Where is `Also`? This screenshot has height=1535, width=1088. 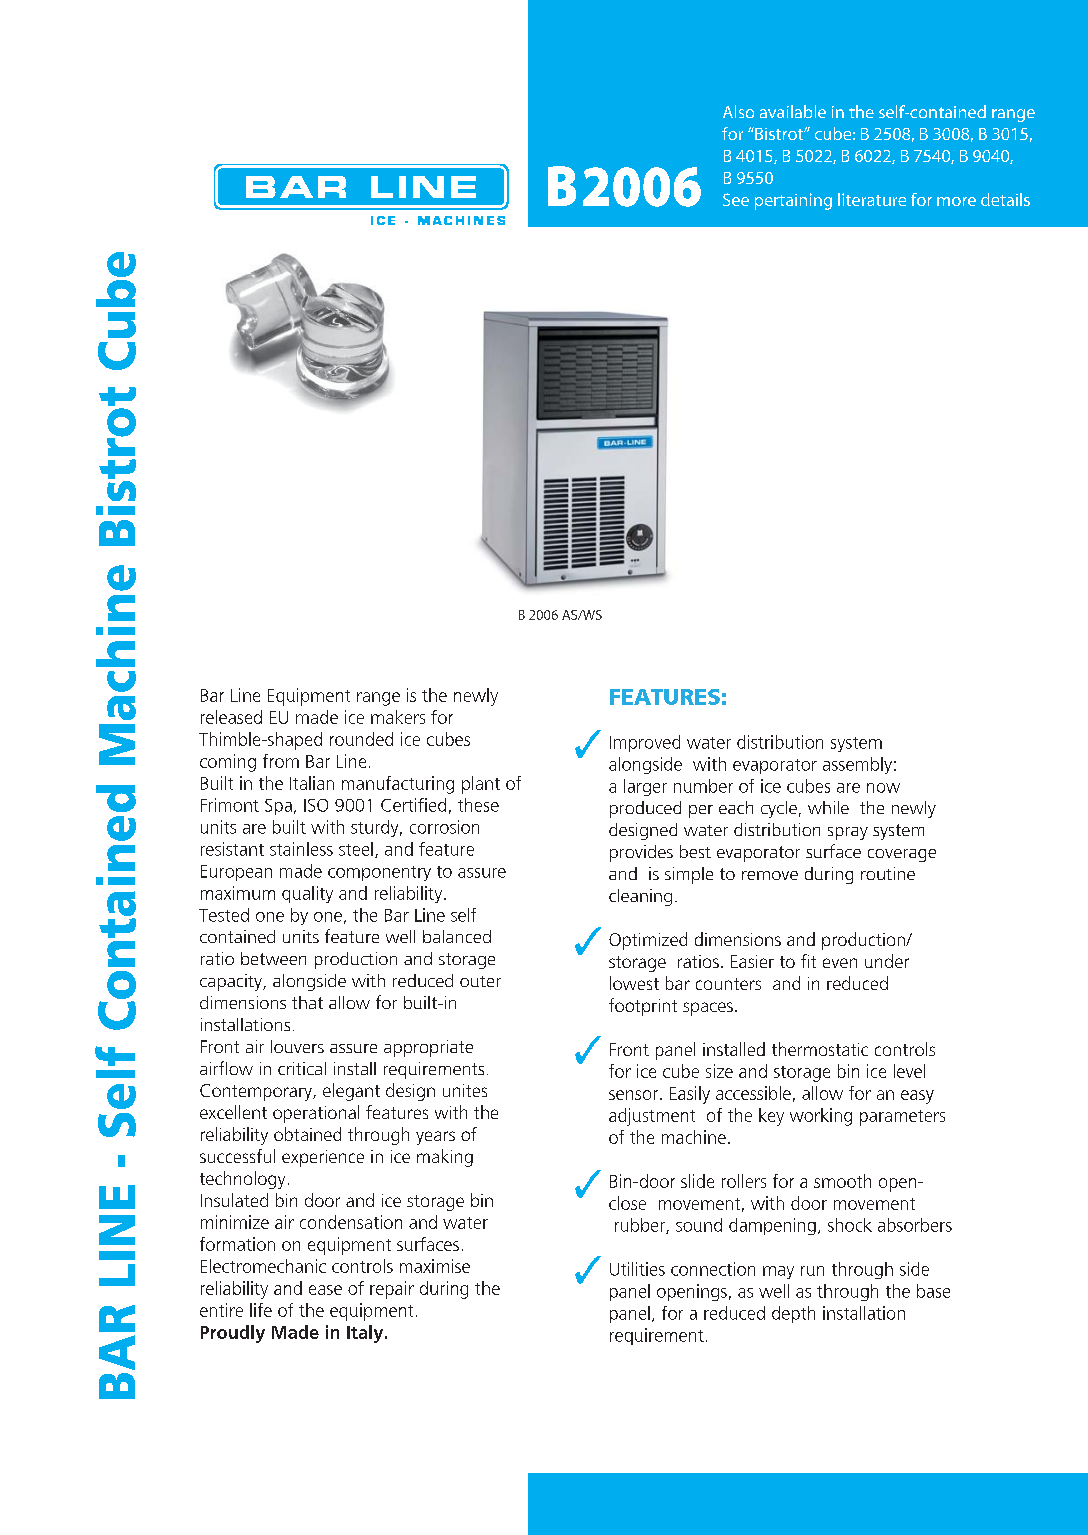
Also is located at coordinates (738, 111).
